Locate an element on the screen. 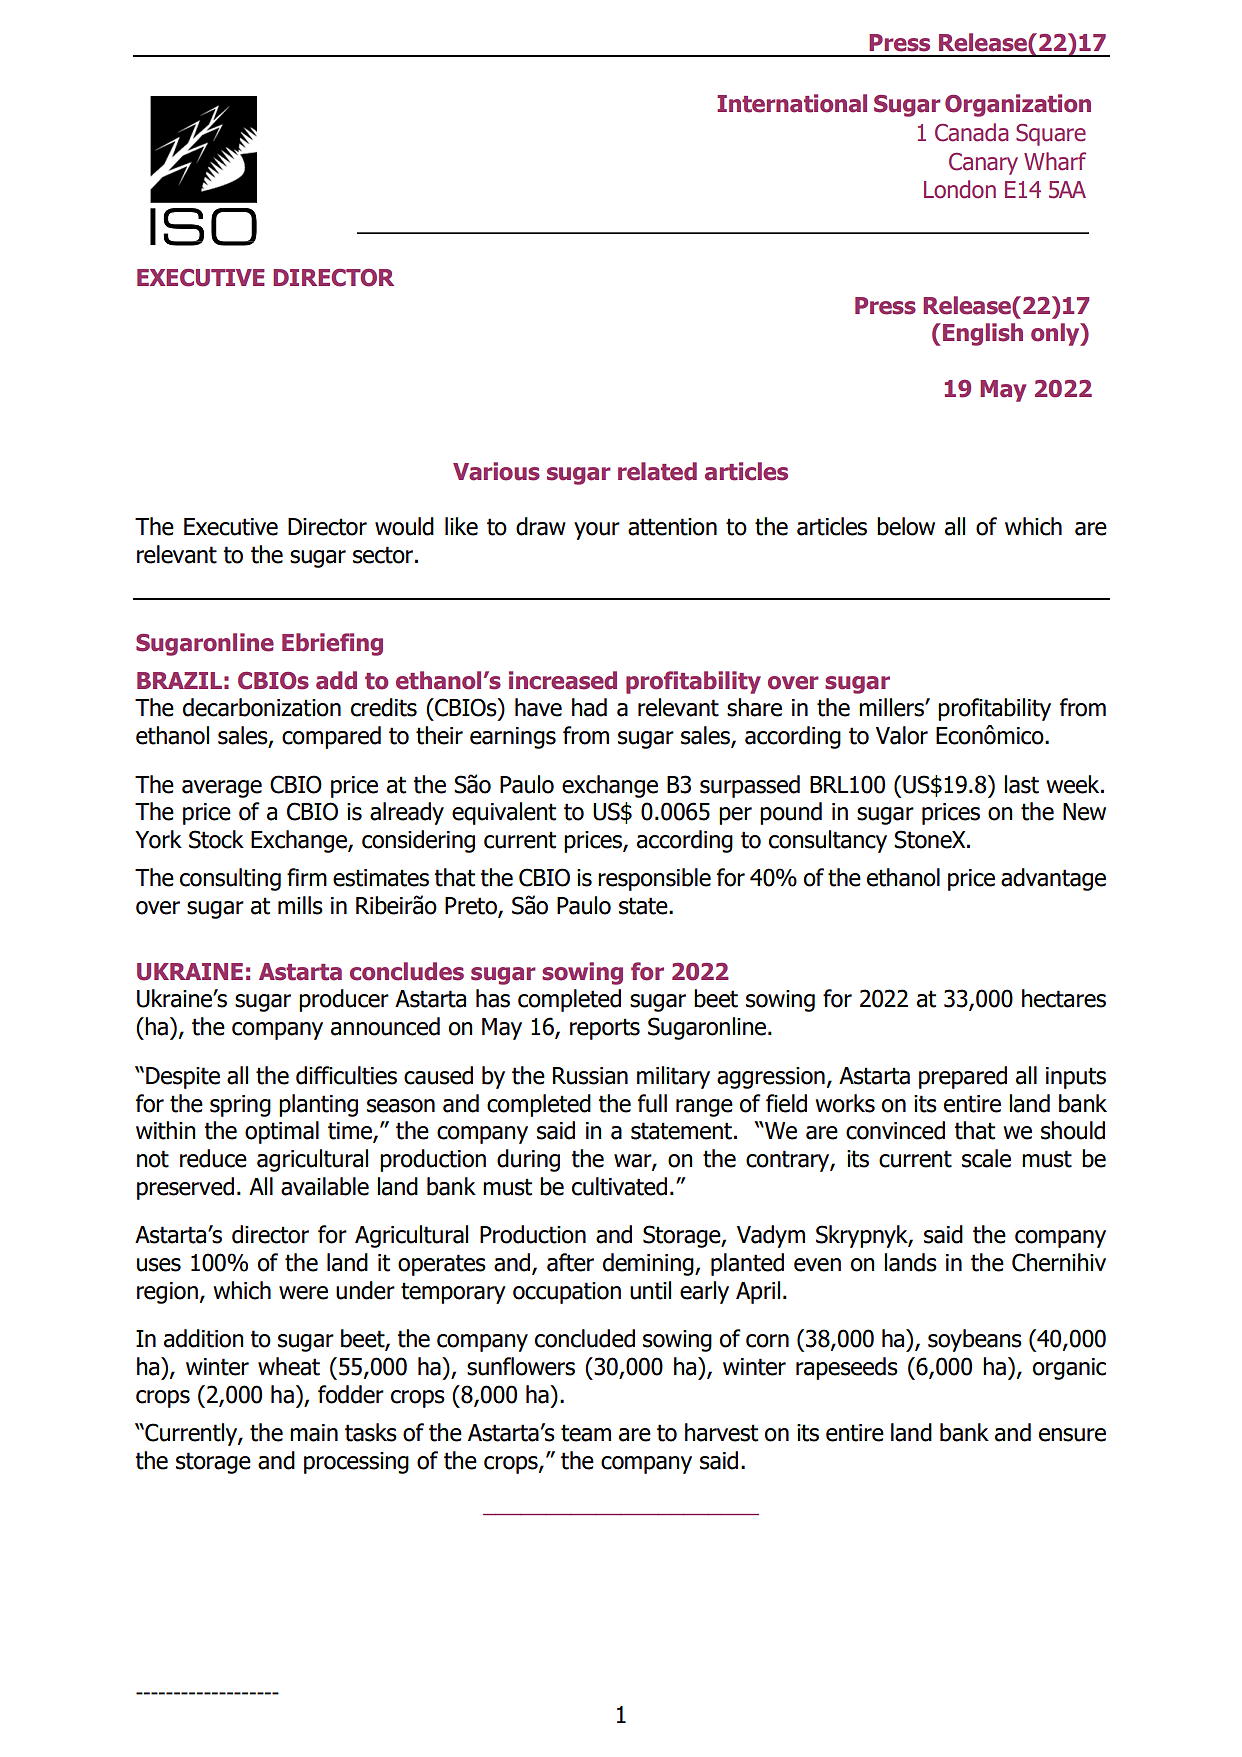 The image size is (1242, 1757). scale is located at coordinates (986, 1158).
